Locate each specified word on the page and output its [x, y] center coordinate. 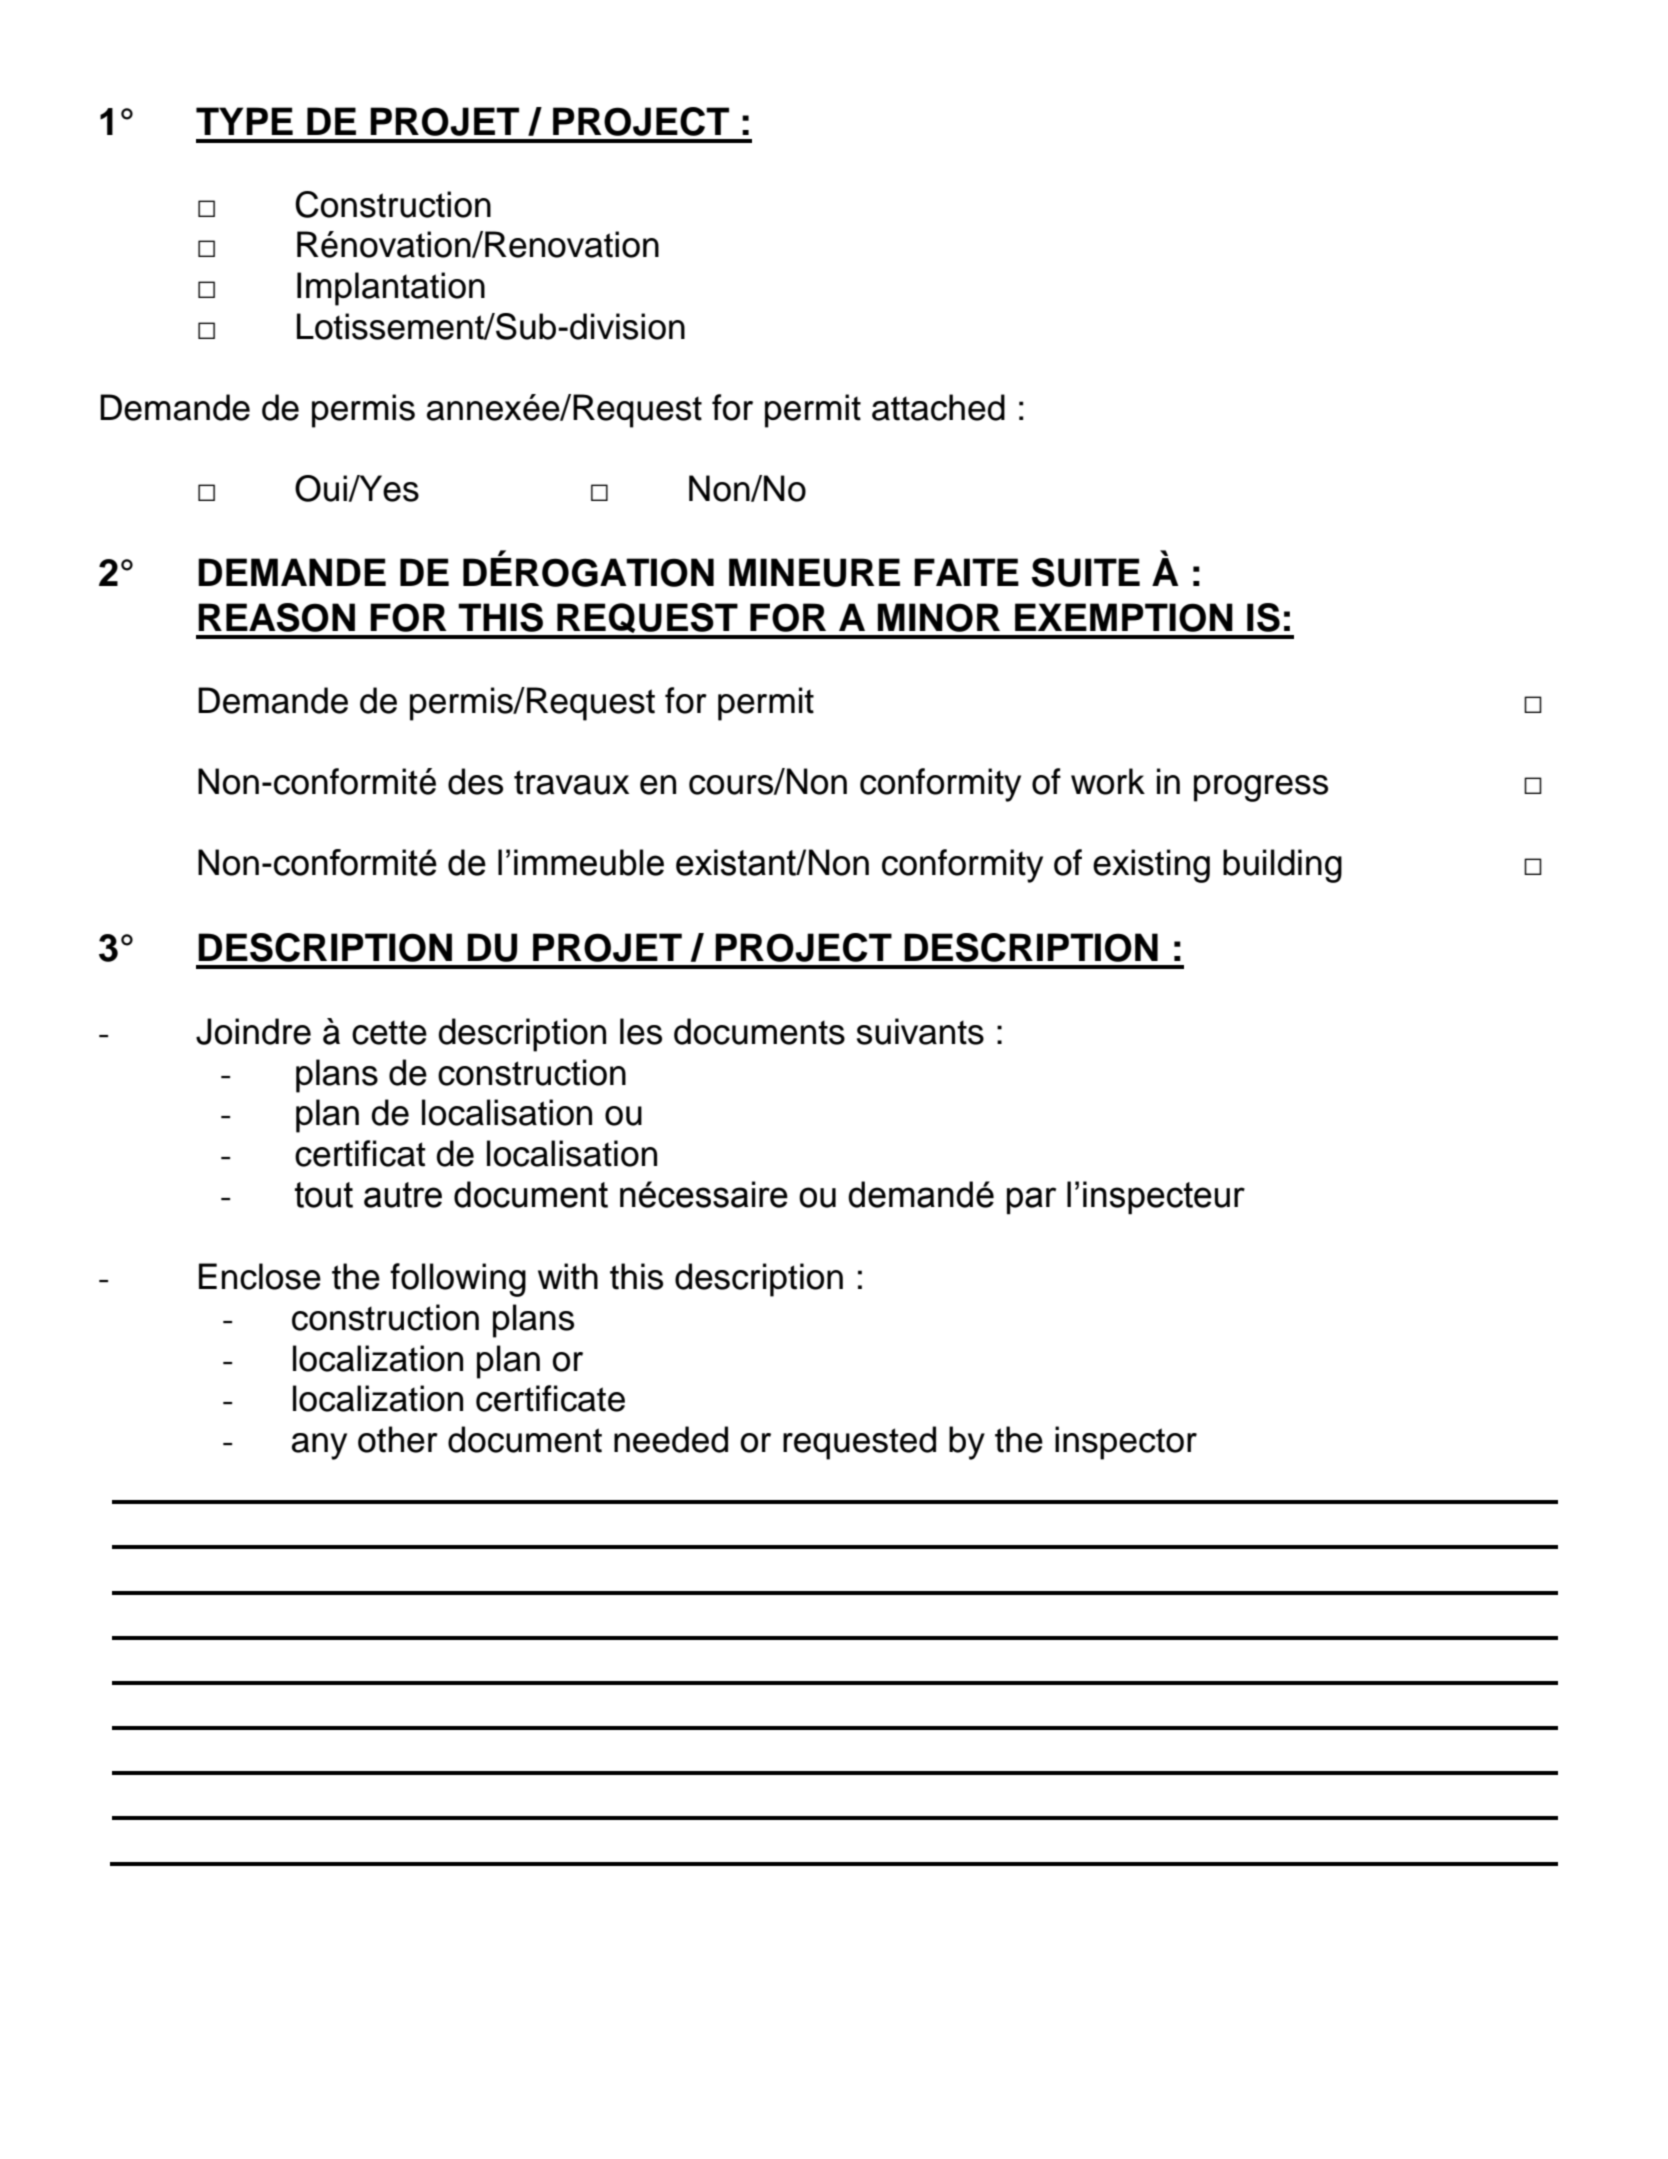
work [1108, 781]
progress [1261, 788]
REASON [276, 617]
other [398, 1439]
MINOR [939, 617]
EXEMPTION [1124, 617]
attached [938, 407]
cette [389, 1032]
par [1031, 1201]
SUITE [1086, 572]
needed [671, 1439]
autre [403, 1195]
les [641, 1031]
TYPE [244, 121]
